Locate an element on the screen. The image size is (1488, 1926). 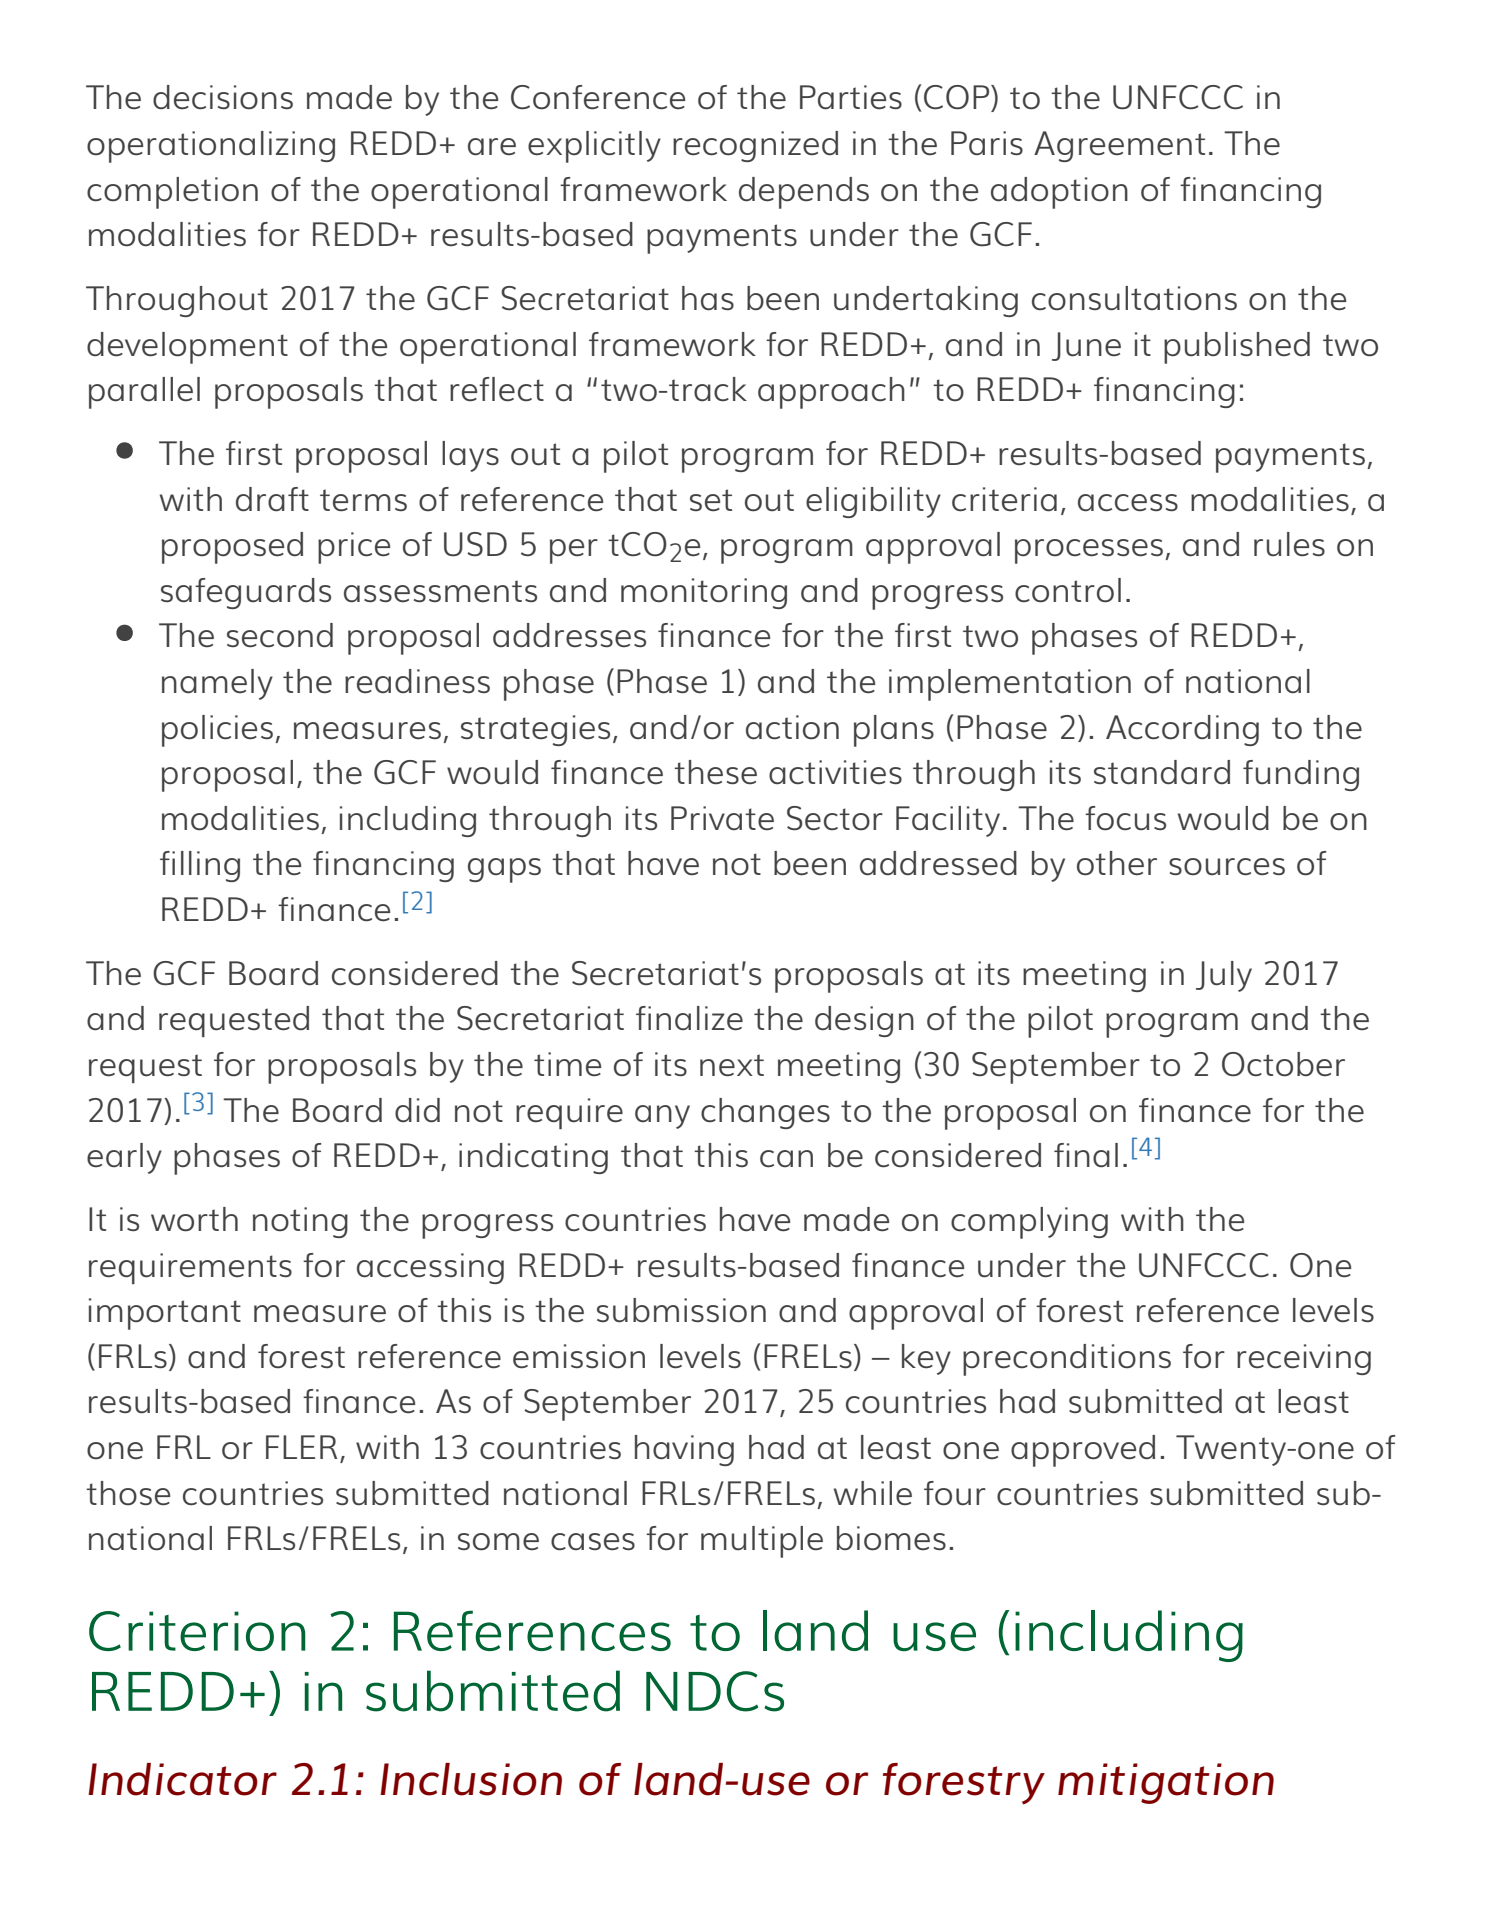
standard is located at coordinates (1162, 772).
